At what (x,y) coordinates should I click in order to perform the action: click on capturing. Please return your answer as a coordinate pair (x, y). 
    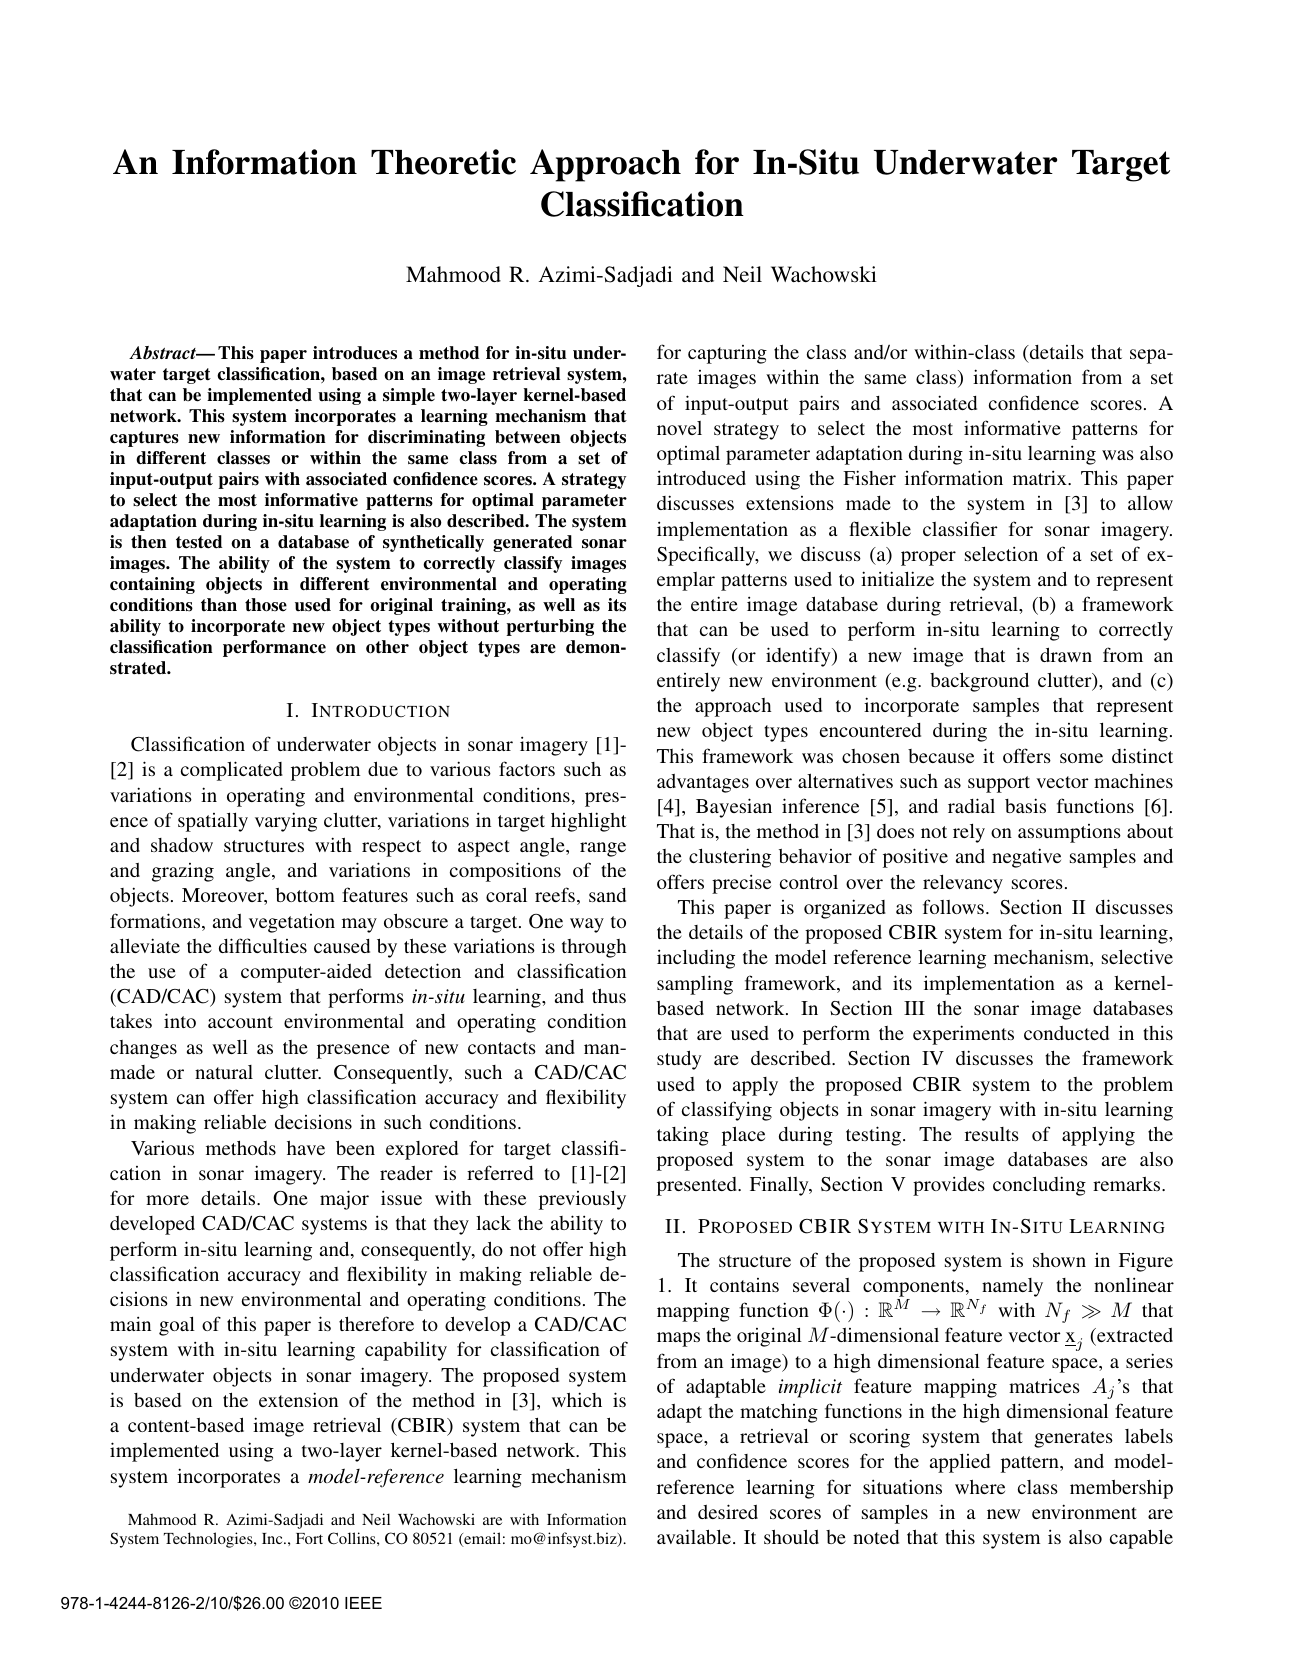
    Looking at the image, I should click on (727, 354).
